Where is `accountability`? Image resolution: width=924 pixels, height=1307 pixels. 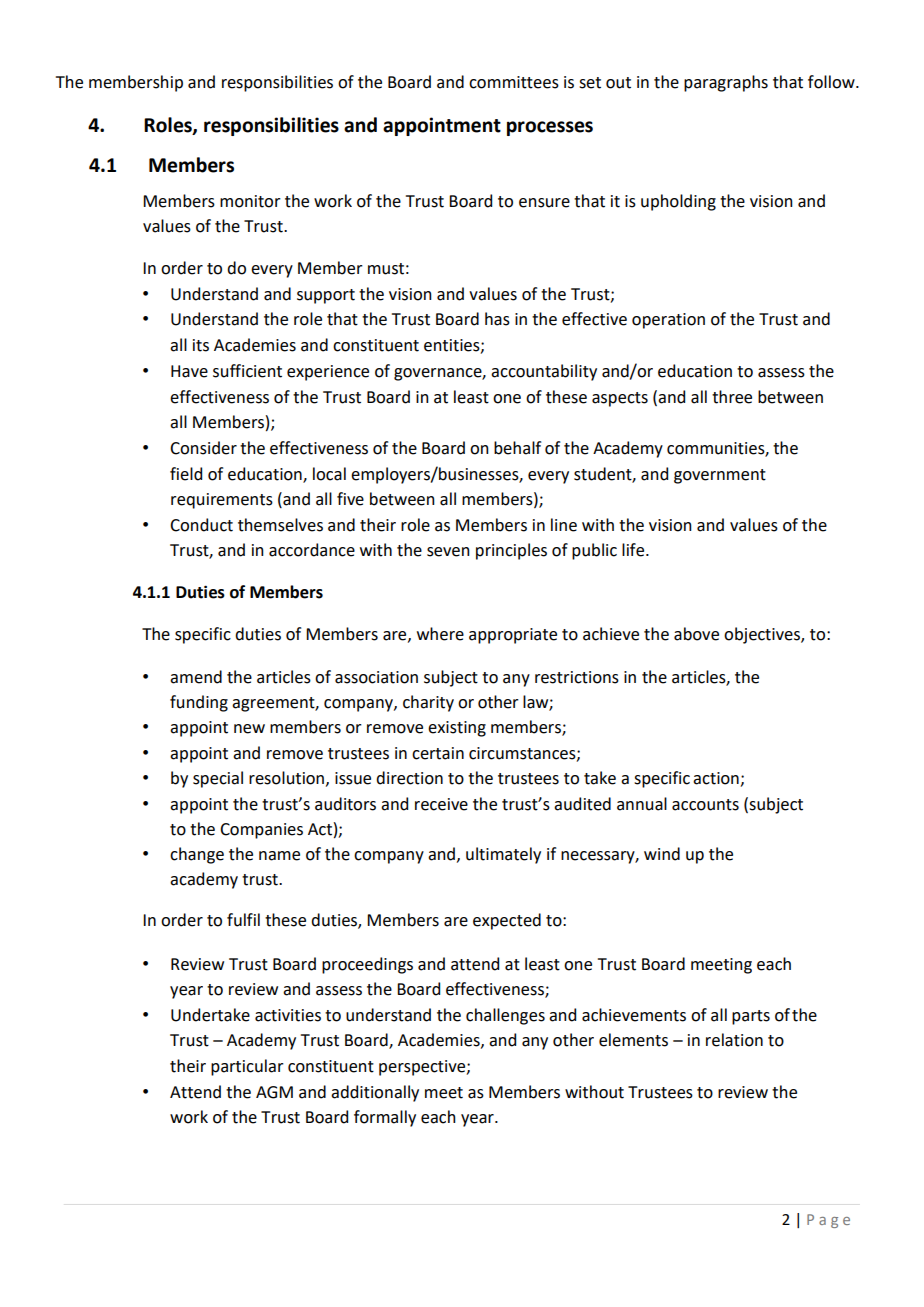
accountability is located at coordinates (544, 372).
